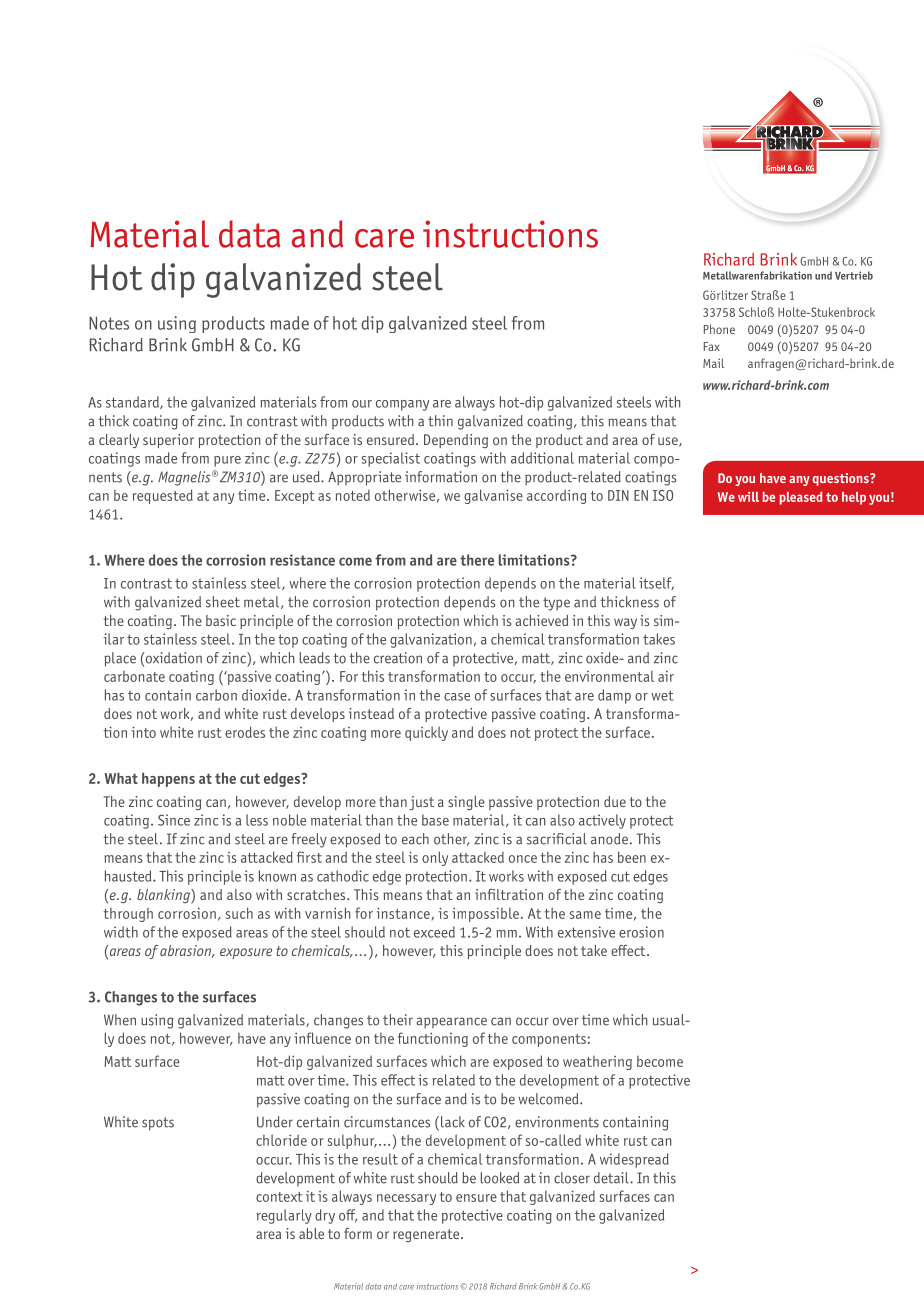 This screenshot has width=924, height=1308. What do you see at coordinates (279, 1197) in the screenshot?
I see `context` at bounding box center [279, 1197].
